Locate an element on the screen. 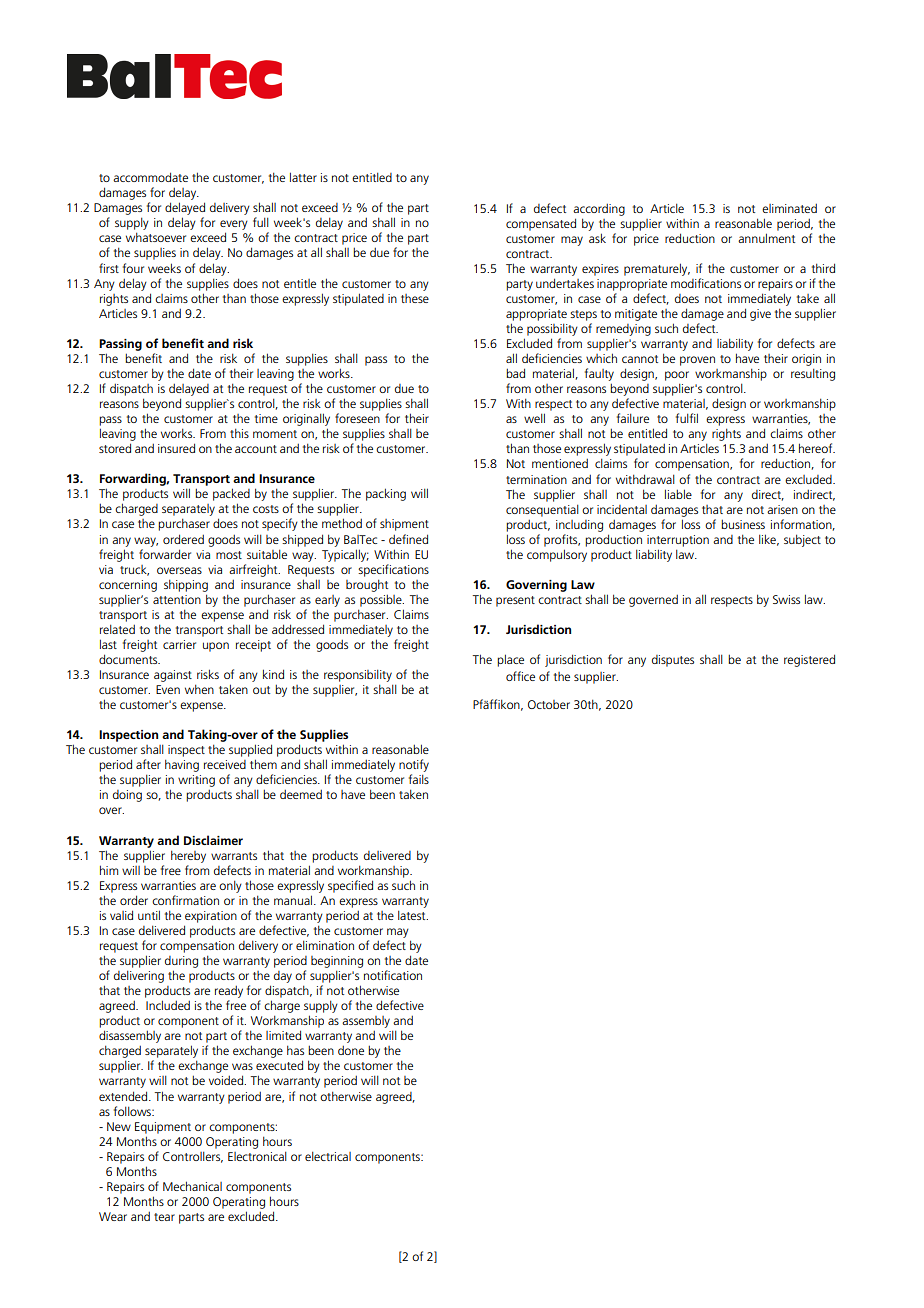  annulment is located at coordinates (766, 238).
